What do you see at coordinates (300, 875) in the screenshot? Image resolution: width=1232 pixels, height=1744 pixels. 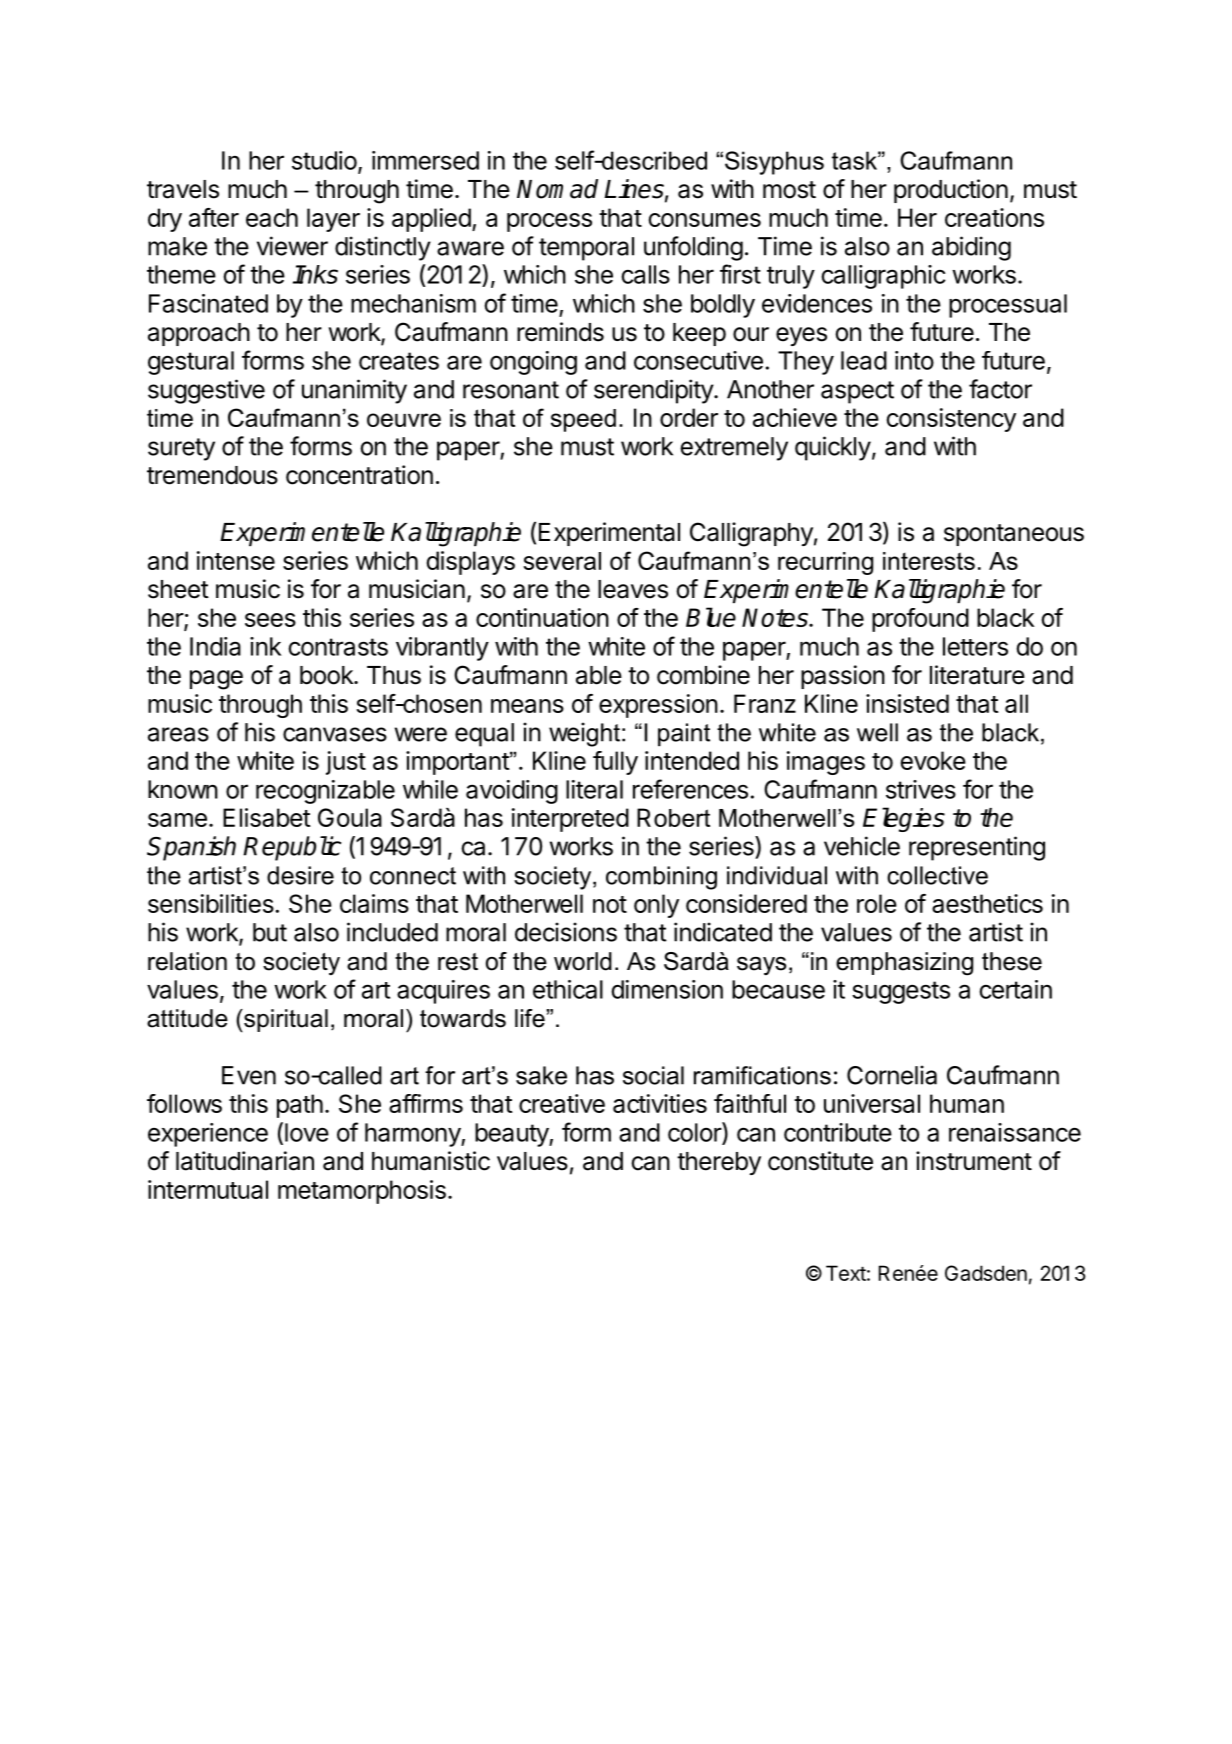 I see `desire` at bounding box center [300, 875].
